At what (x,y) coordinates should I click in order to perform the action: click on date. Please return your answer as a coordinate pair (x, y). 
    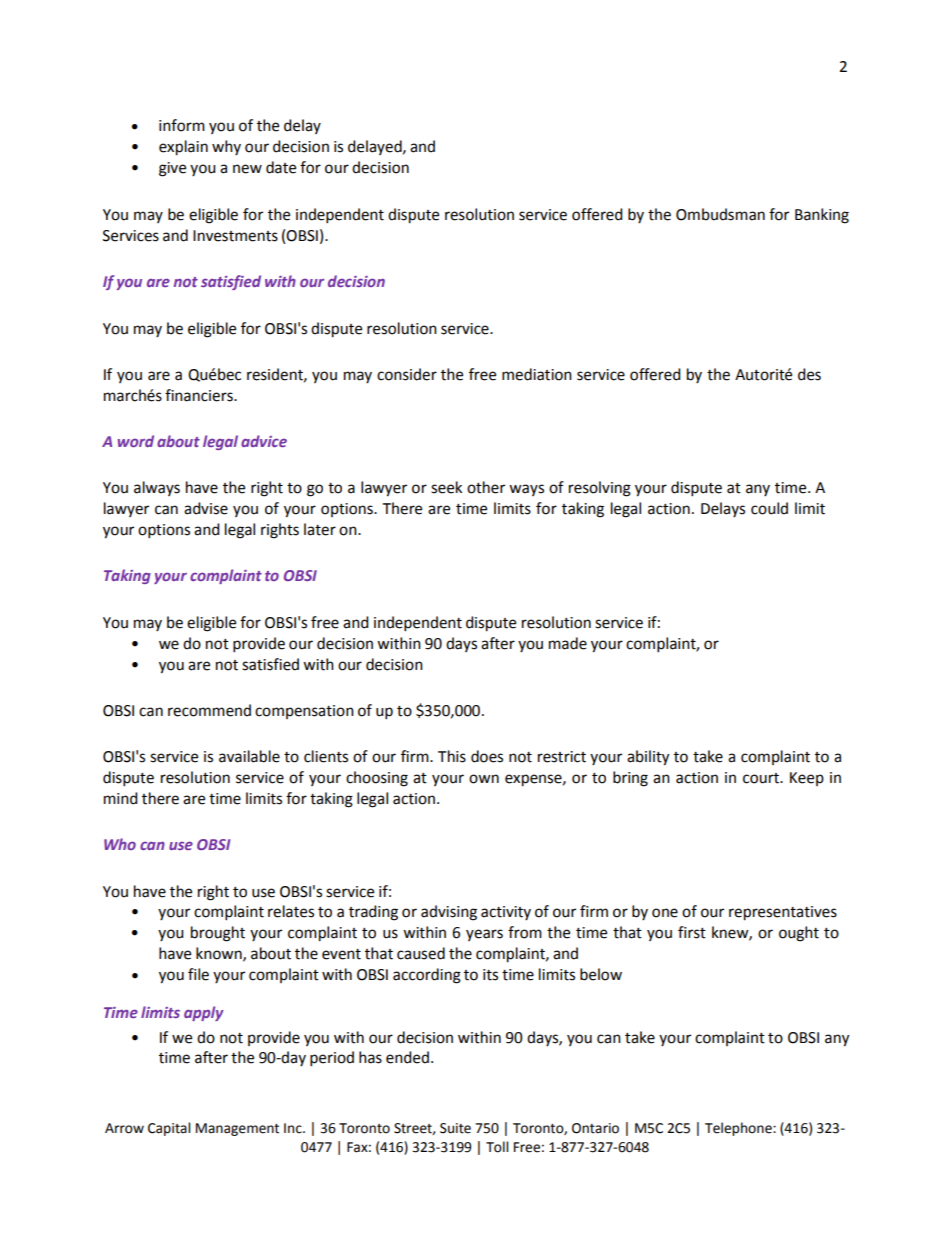
    Looking at the image, I should click on (281, 167).
